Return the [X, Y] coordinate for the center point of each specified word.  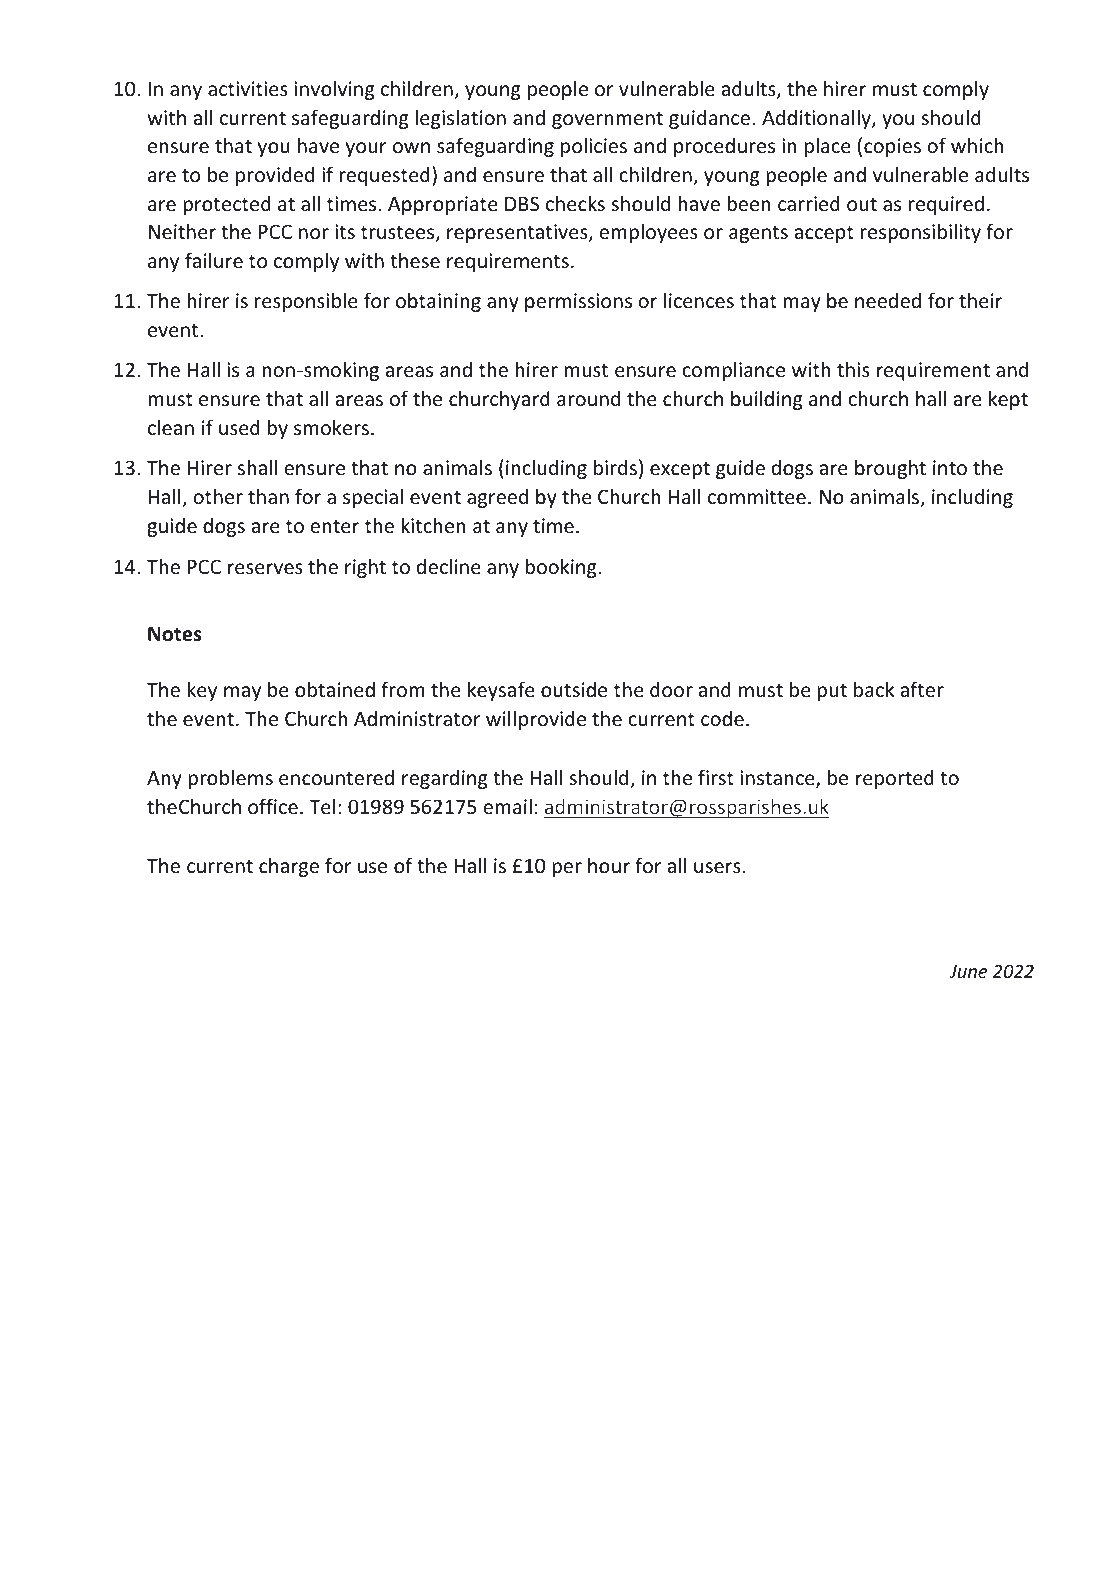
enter [334, 526]
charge [289, 867]
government [607, 120]
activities [248, 88]
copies [892, 147]
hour [609, 865]
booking [562, 568]
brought [890, 469]
